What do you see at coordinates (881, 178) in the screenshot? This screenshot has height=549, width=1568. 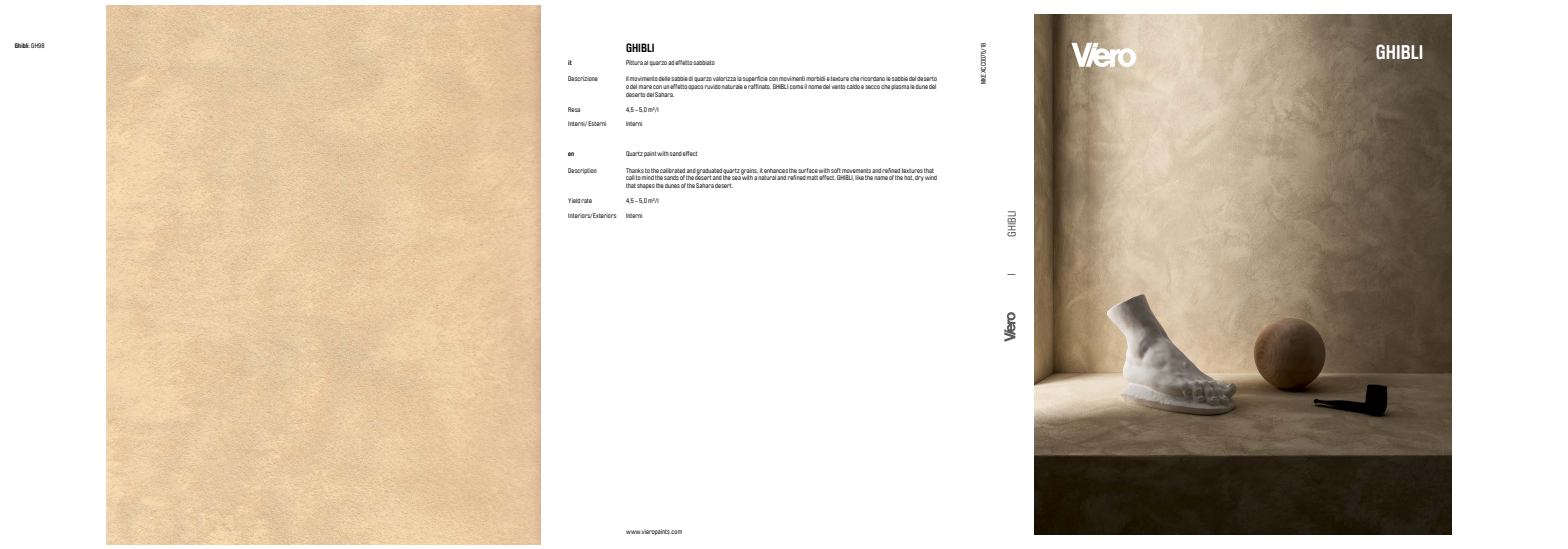 I see `name` at bounding box center [881, 178].
